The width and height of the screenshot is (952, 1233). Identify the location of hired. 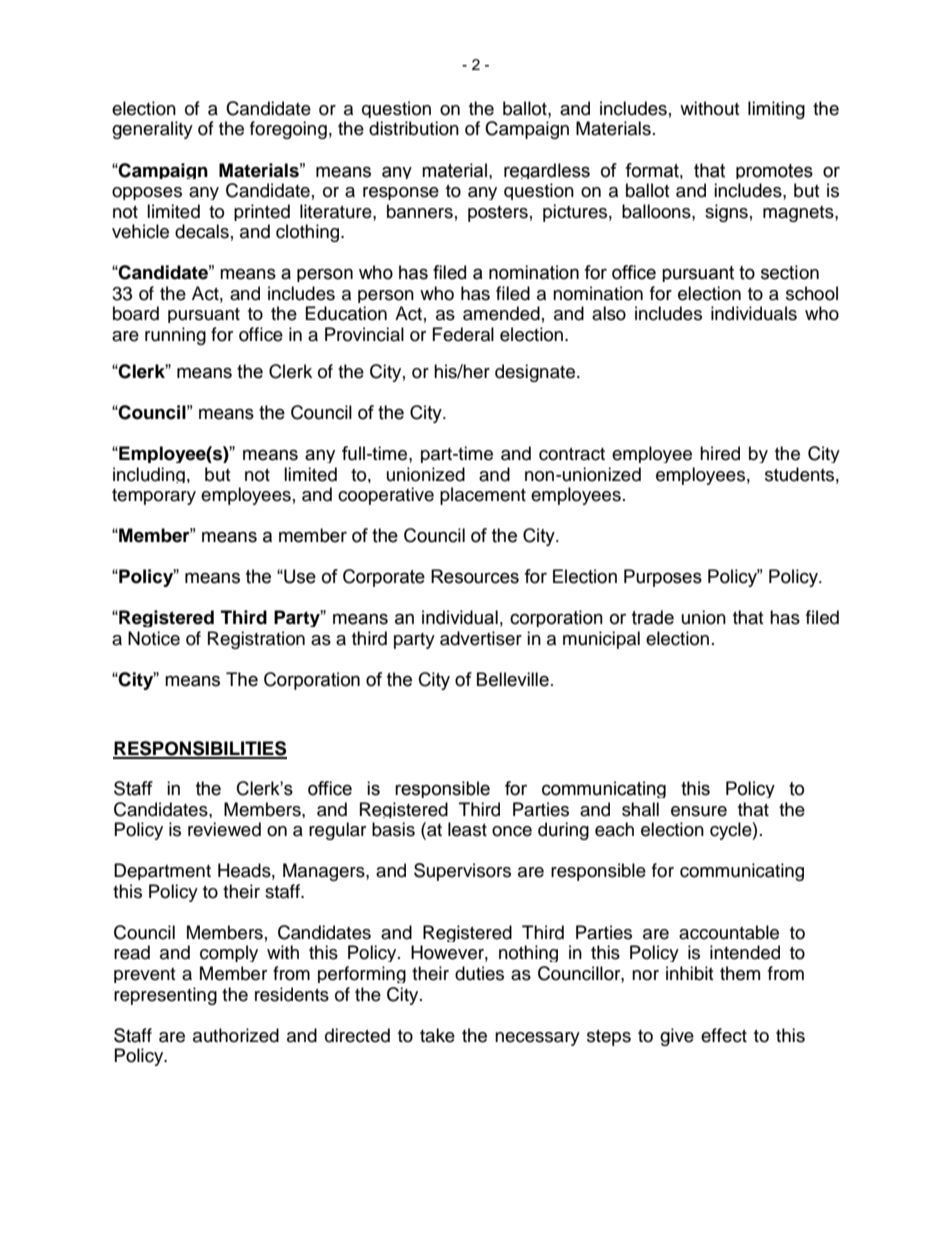
(720, 453).
